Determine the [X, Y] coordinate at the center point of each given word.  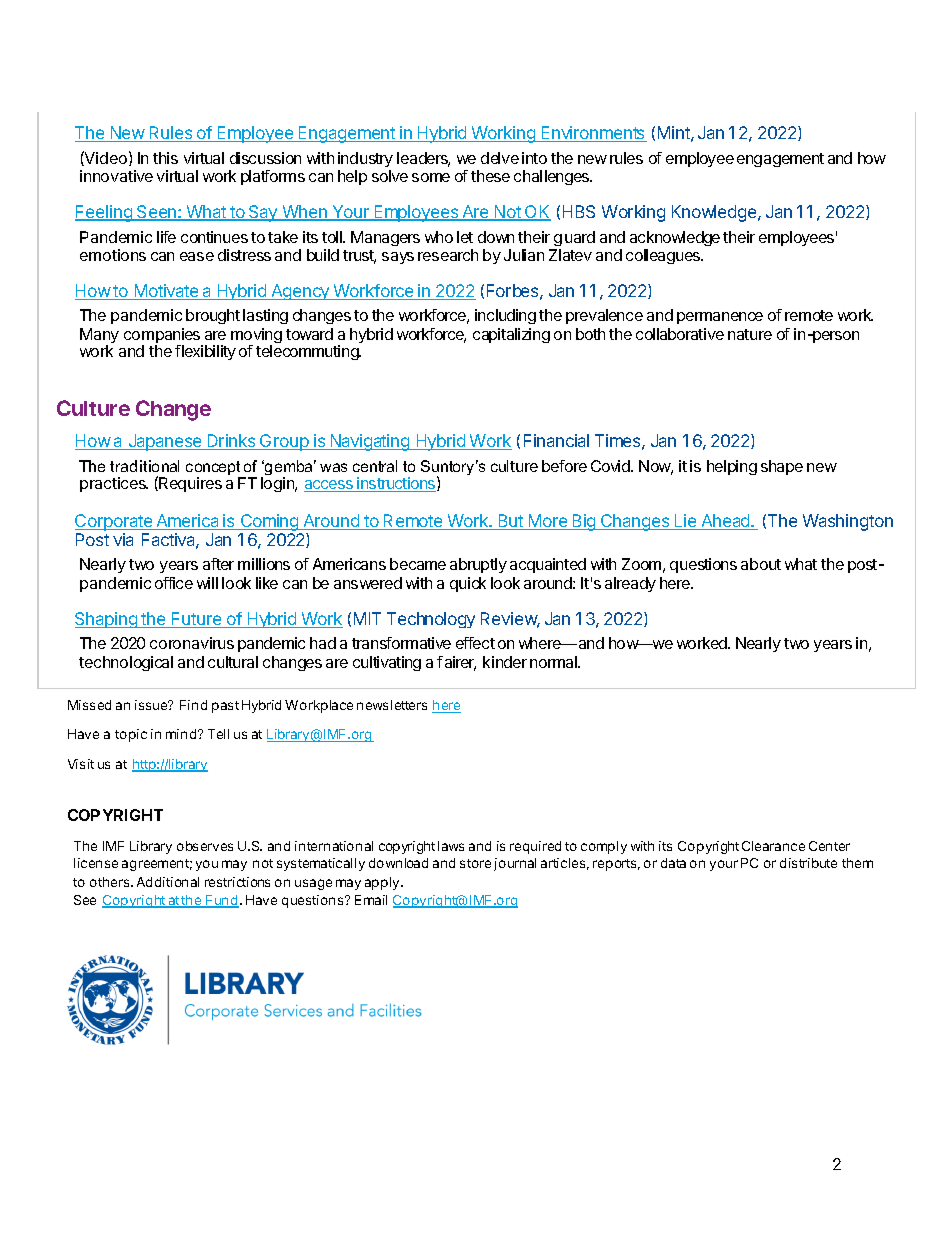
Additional [168, 882]
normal [555, 662]
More [548, 522]
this [165, 158]
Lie [686, 522]
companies [163, 337]
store [475, 863]
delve [500, 158]
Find [193, 705]
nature [750, 334]
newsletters [392, 705]
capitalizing [511, 335]
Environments [593, 134]
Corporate [115, 522]
